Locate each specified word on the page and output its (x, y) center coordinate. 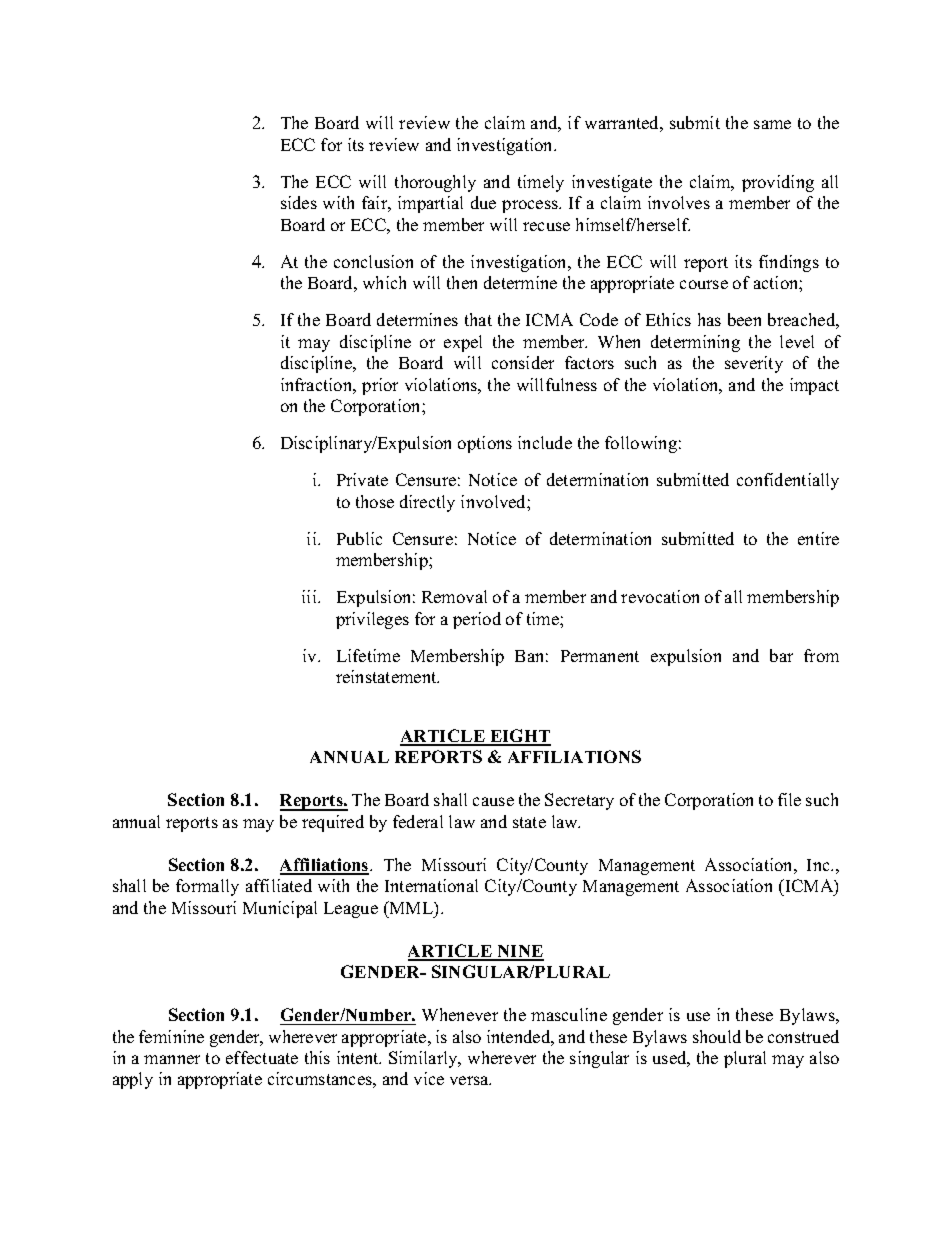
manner (172, 1059)
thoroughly (435, 183)
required (333, 823)
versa (470, 1080)
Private (362, 479)
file (789, 799)
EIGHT (519, 737)
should (717, 1036)
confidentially (788, 481)
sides (299, 202)
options (485, 444)
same (772, 124)
